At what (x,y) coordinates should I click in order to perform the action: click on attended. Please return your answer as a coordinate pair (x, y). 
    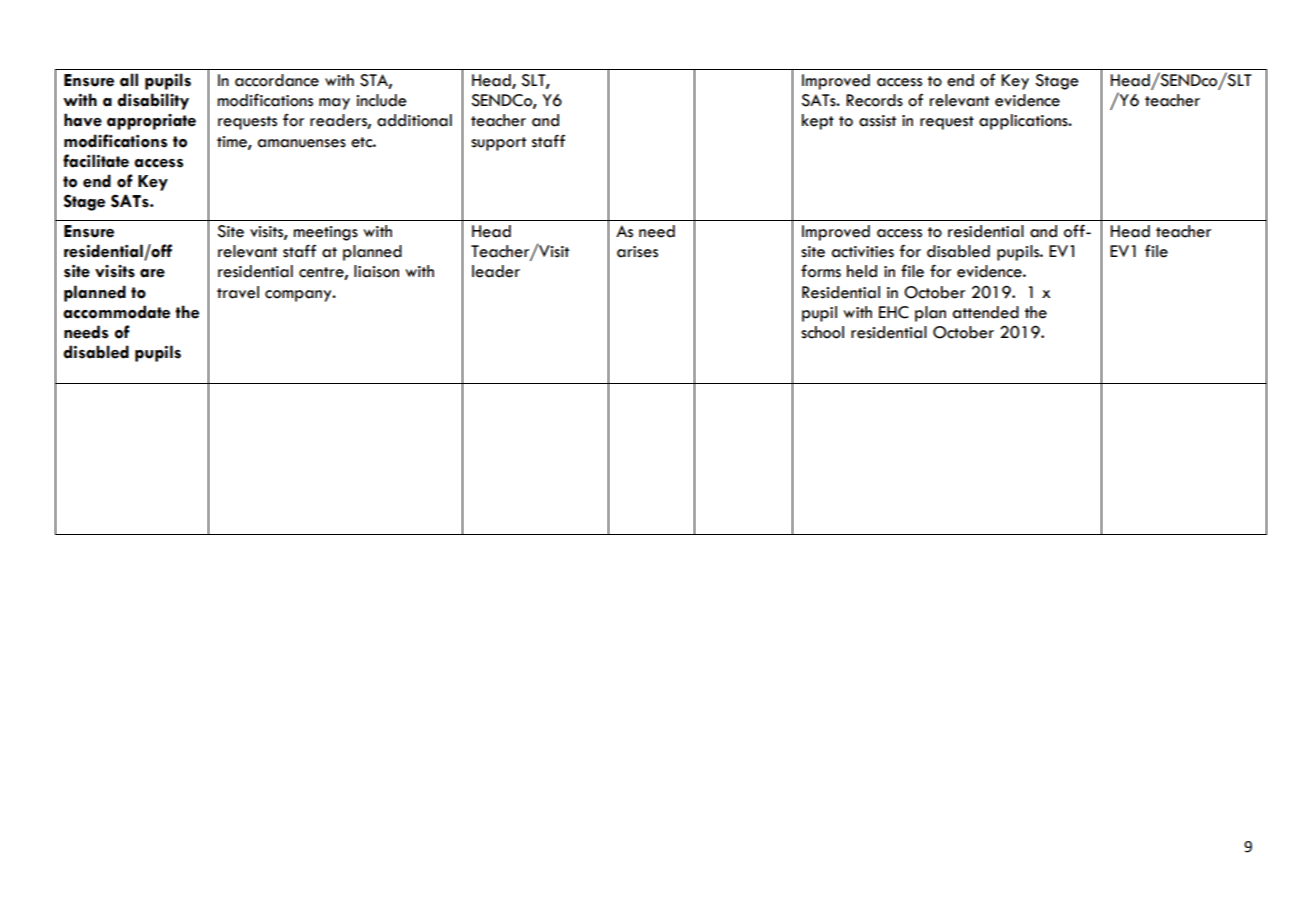
    Looking at the image, I should click on (986, 312).
